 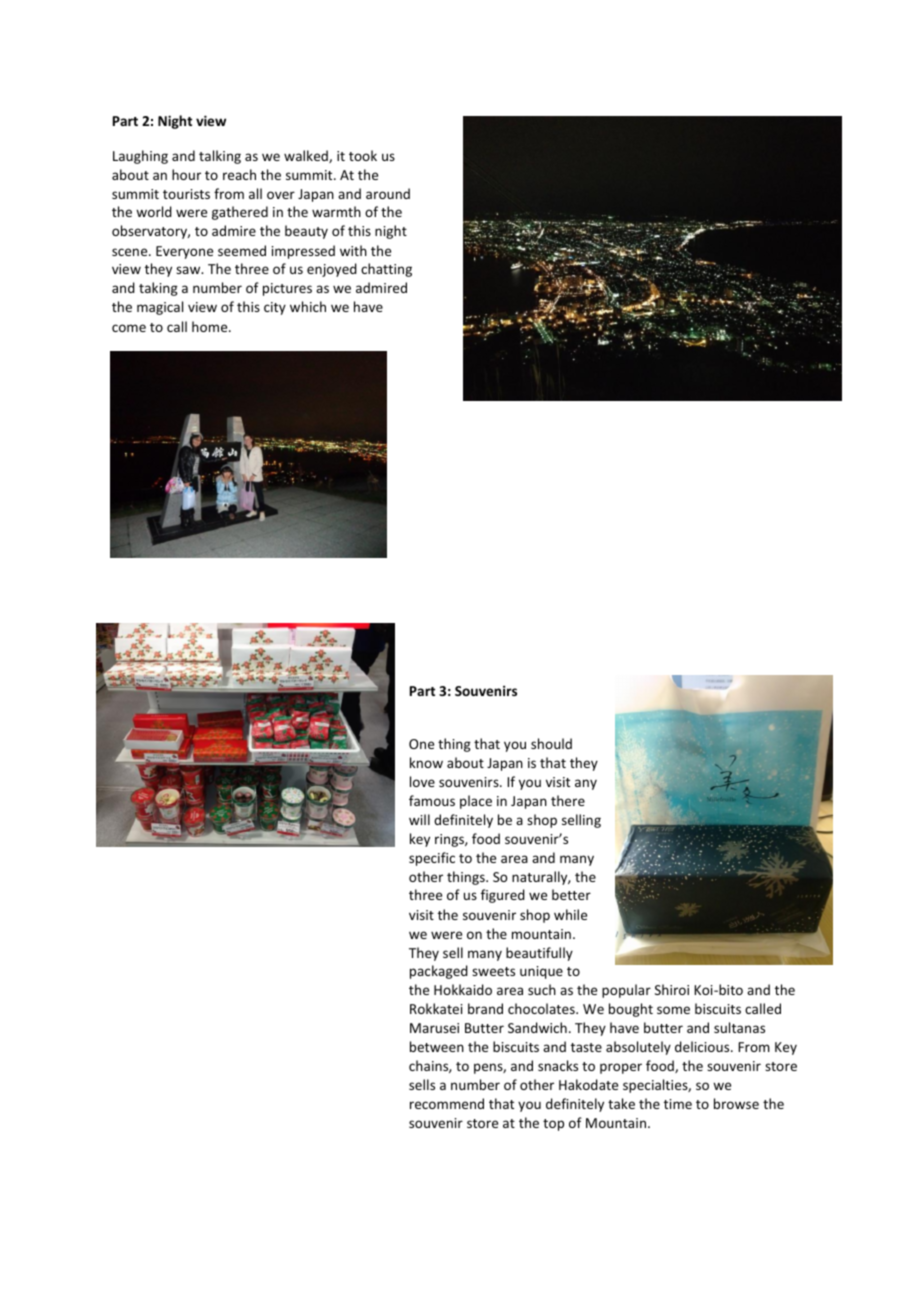 What do you see at coordinates (571, 894) in the image?
I see `better` at bounding box center [571, 894].
